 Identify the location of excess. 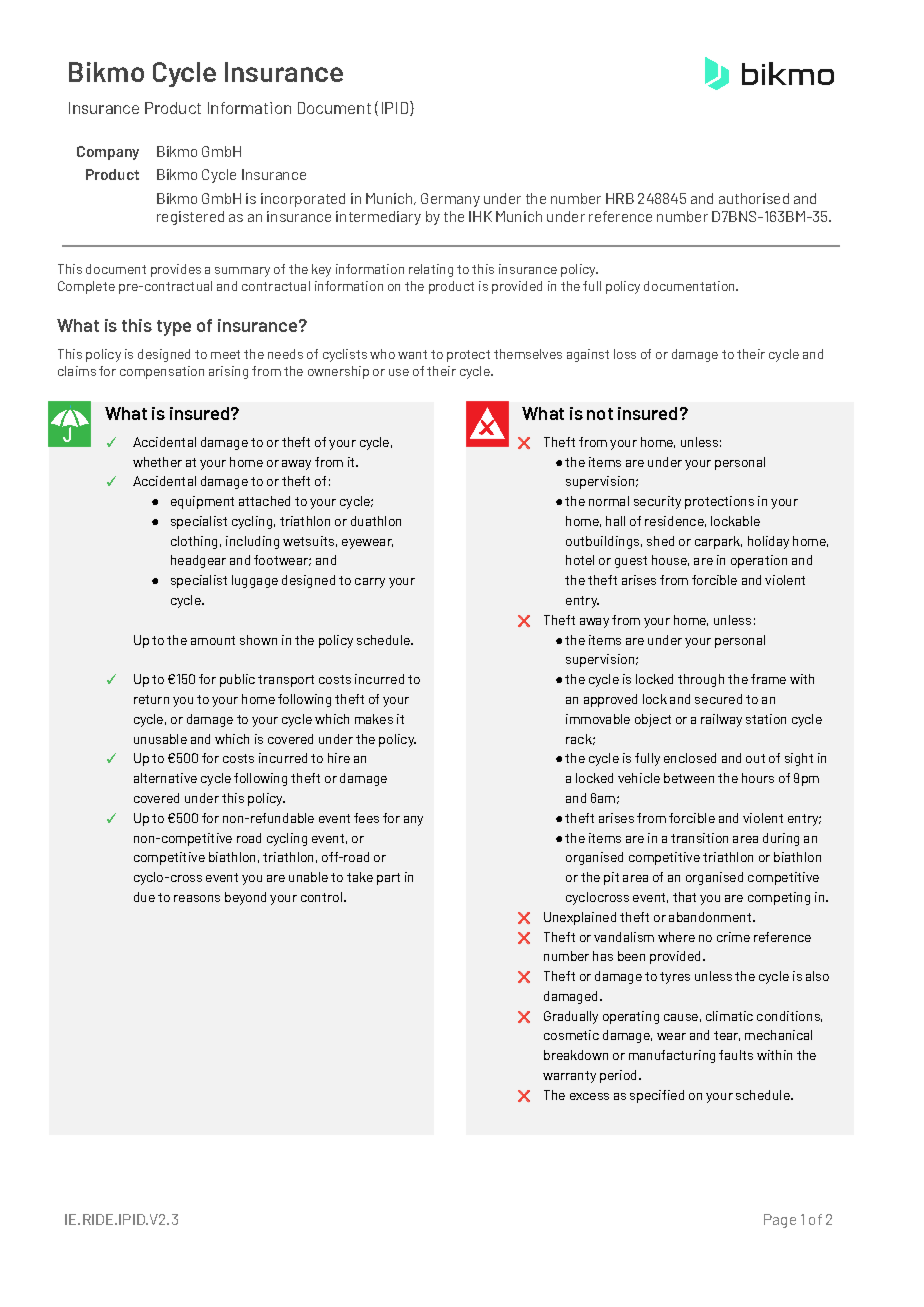
(589, 1096).
